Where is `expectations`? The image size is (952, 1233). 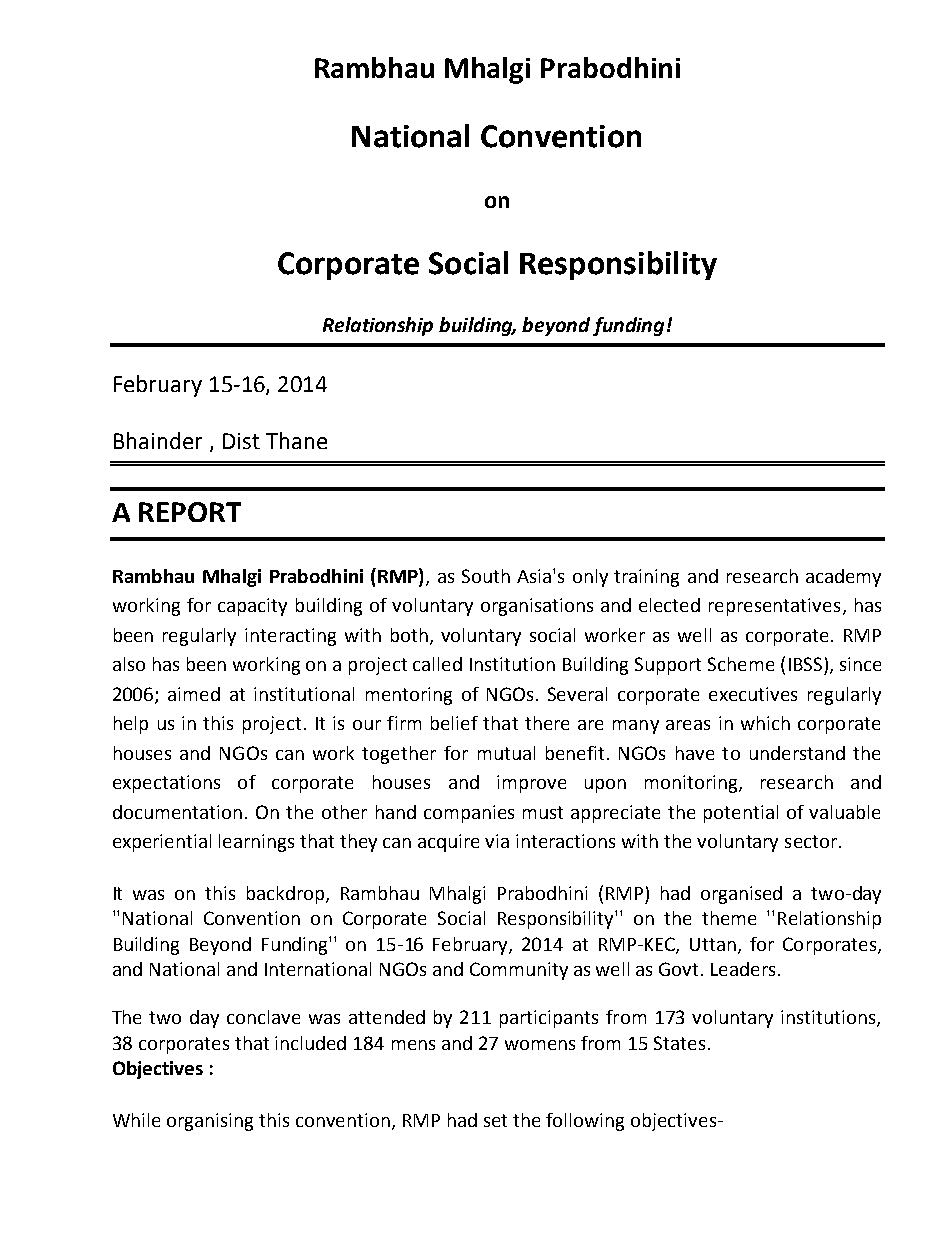
expectations is located at coordinates (166, 784).
